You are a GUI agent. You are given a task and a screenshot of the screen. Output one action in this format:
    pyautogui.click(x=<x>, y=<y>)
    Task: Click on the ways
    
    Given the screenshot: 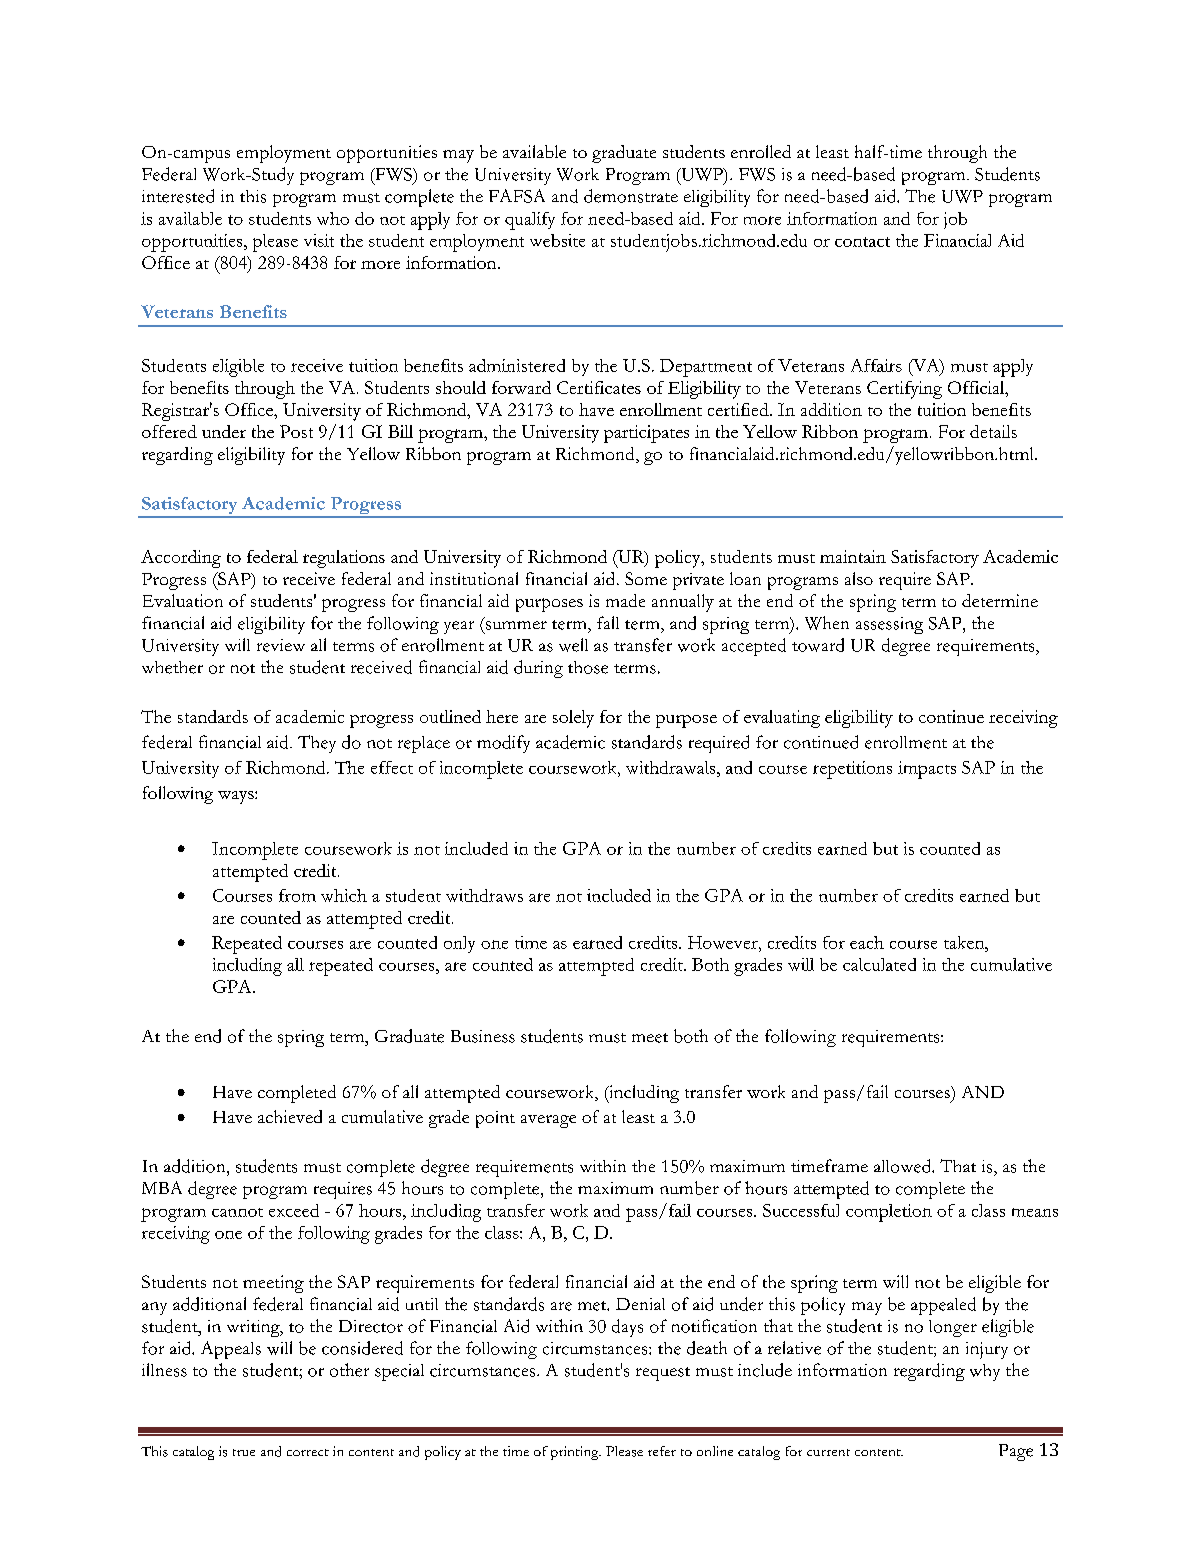 What is the action you would take?
    pyautogui.click(x=237, y=797)
